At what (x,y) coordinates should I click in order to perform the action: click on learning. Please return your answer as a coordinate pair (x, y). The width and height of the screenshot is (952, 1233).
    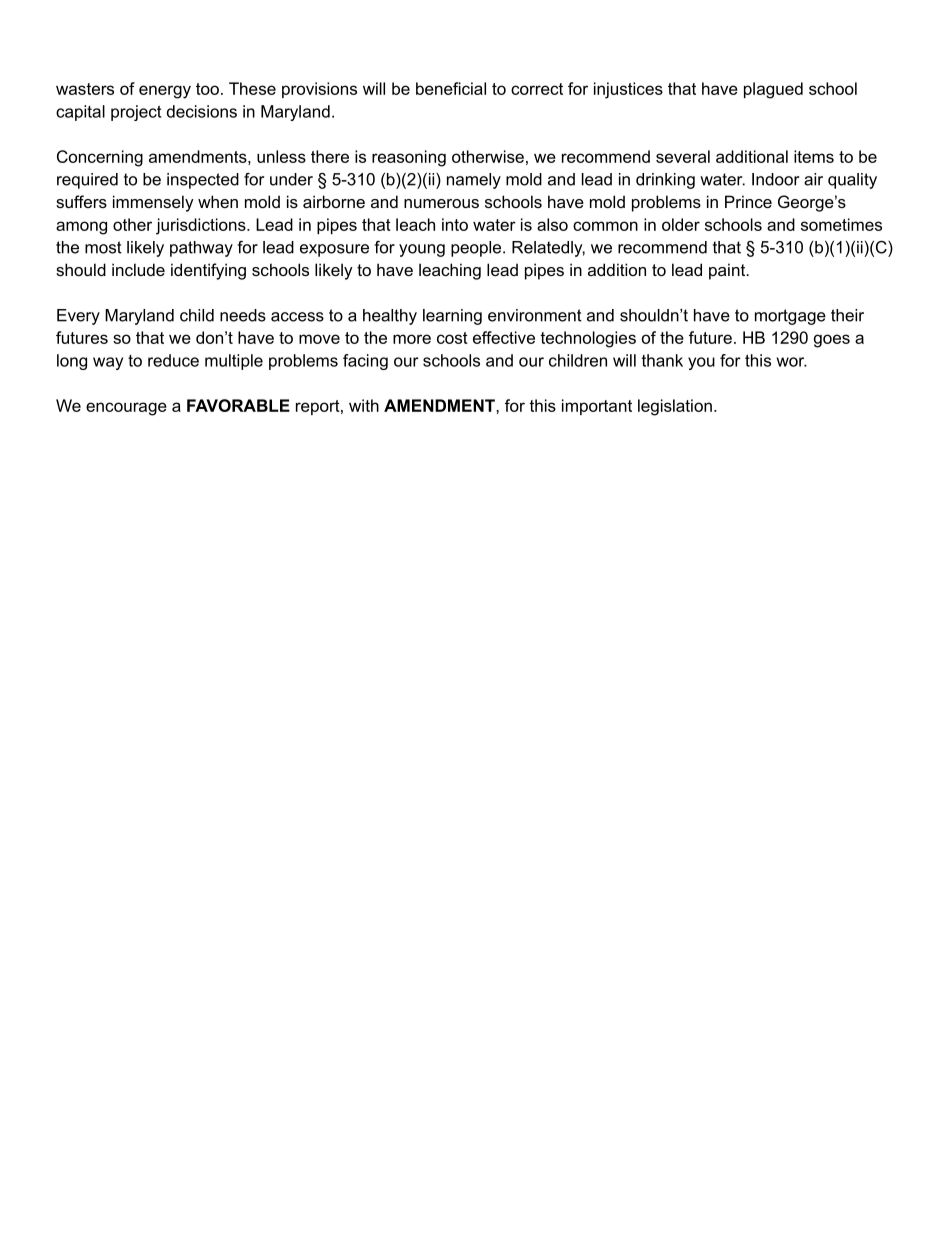
    Looking at the image, I should click on (452, 317).
